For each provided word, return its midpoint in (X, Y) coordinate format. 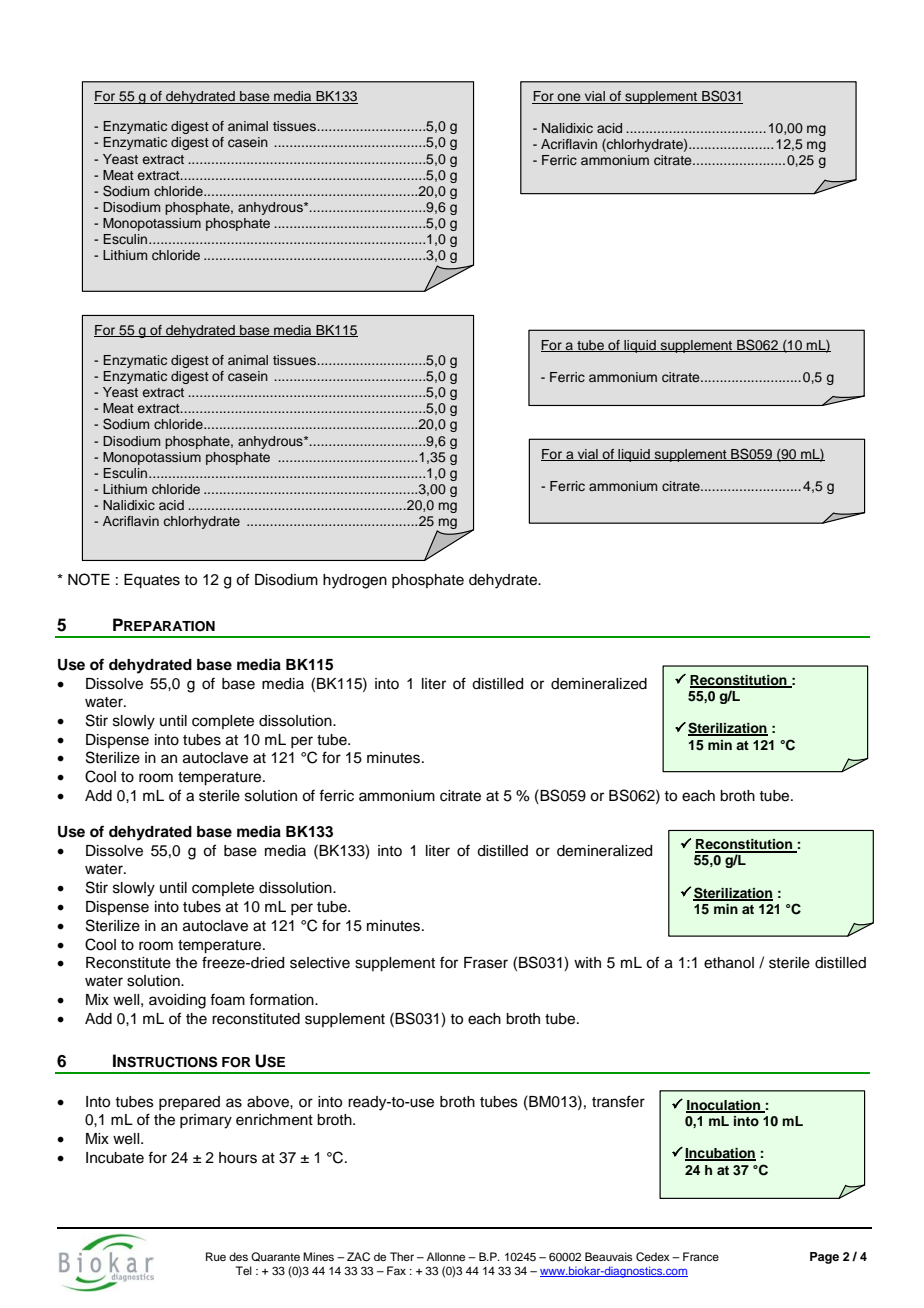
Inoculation (724, 1106)
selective (320, 963)
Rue (216, 1256)
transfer (618, 1101)
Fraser (486, 963)
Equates (152, 581)
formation (282, 999)
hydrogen (355, 581)
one (569, 98)
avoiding (177, 1001)
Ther (402, 1256)
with (587, 962)
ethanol (729, 963)
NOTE (89, 579)
